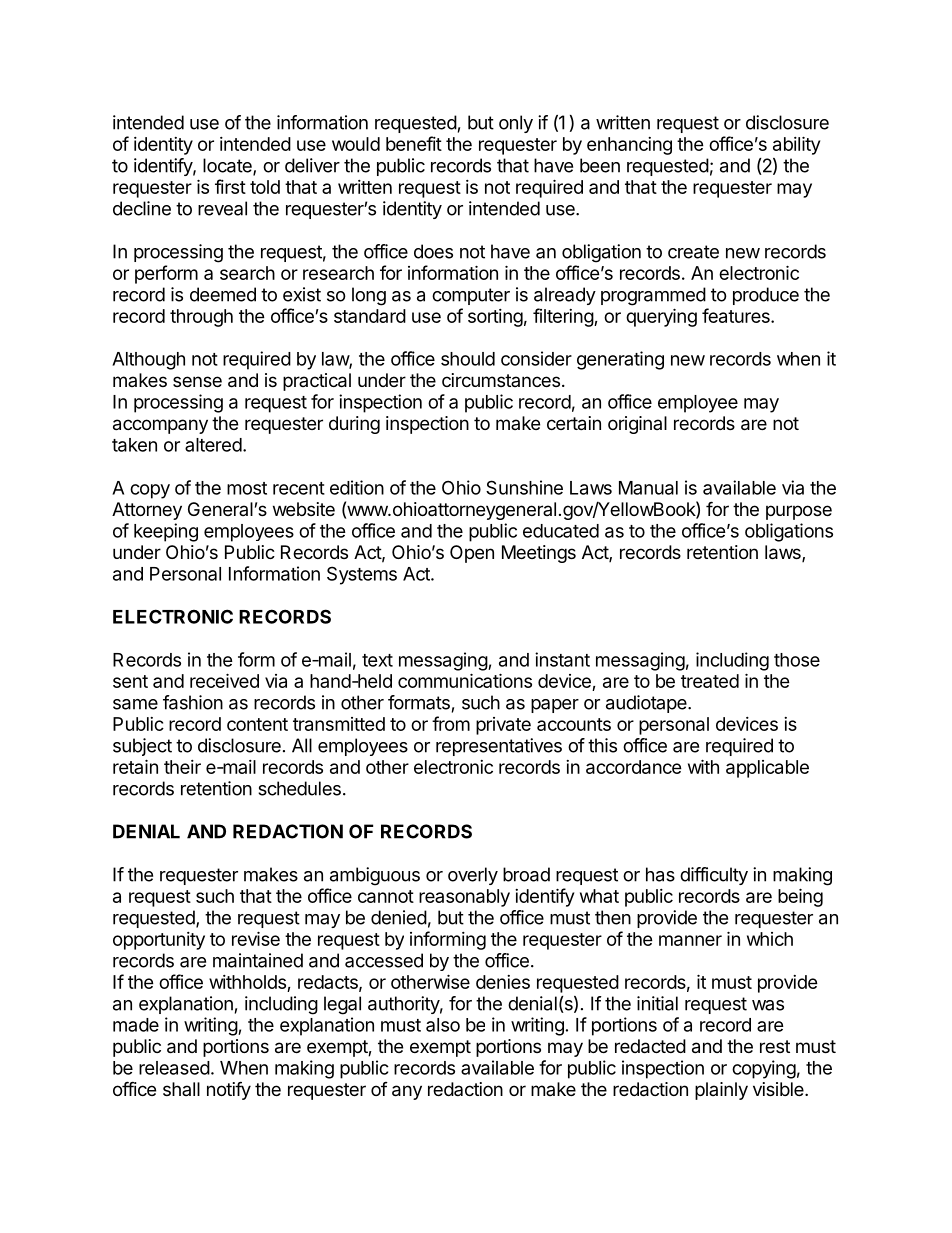  What do you see at coordinates (443, 1025) in the image?
I see `also` at bounding box center [443, 1025].
